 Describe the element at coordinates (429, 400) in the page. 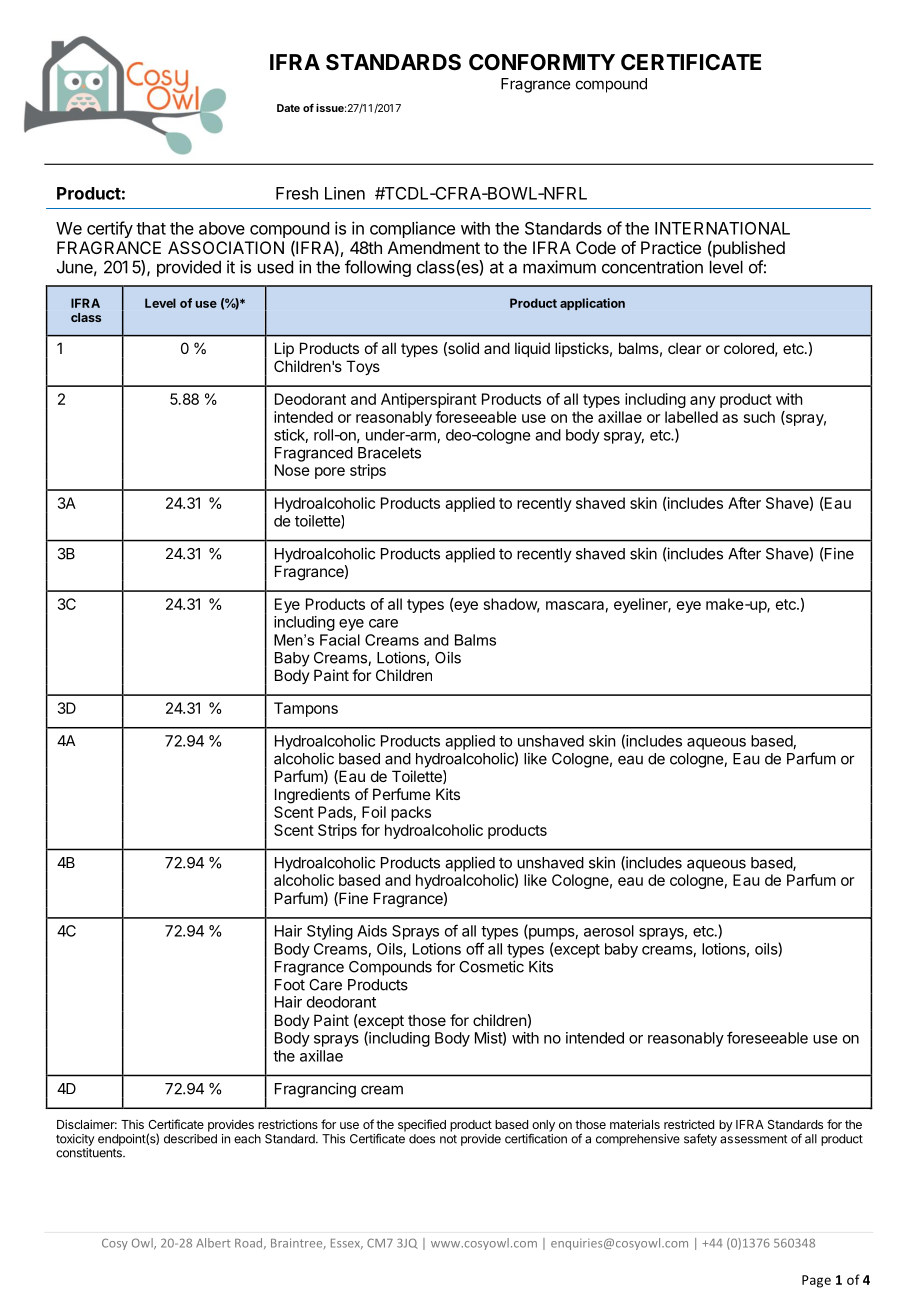

I see `Antiperspirant` at that location.
